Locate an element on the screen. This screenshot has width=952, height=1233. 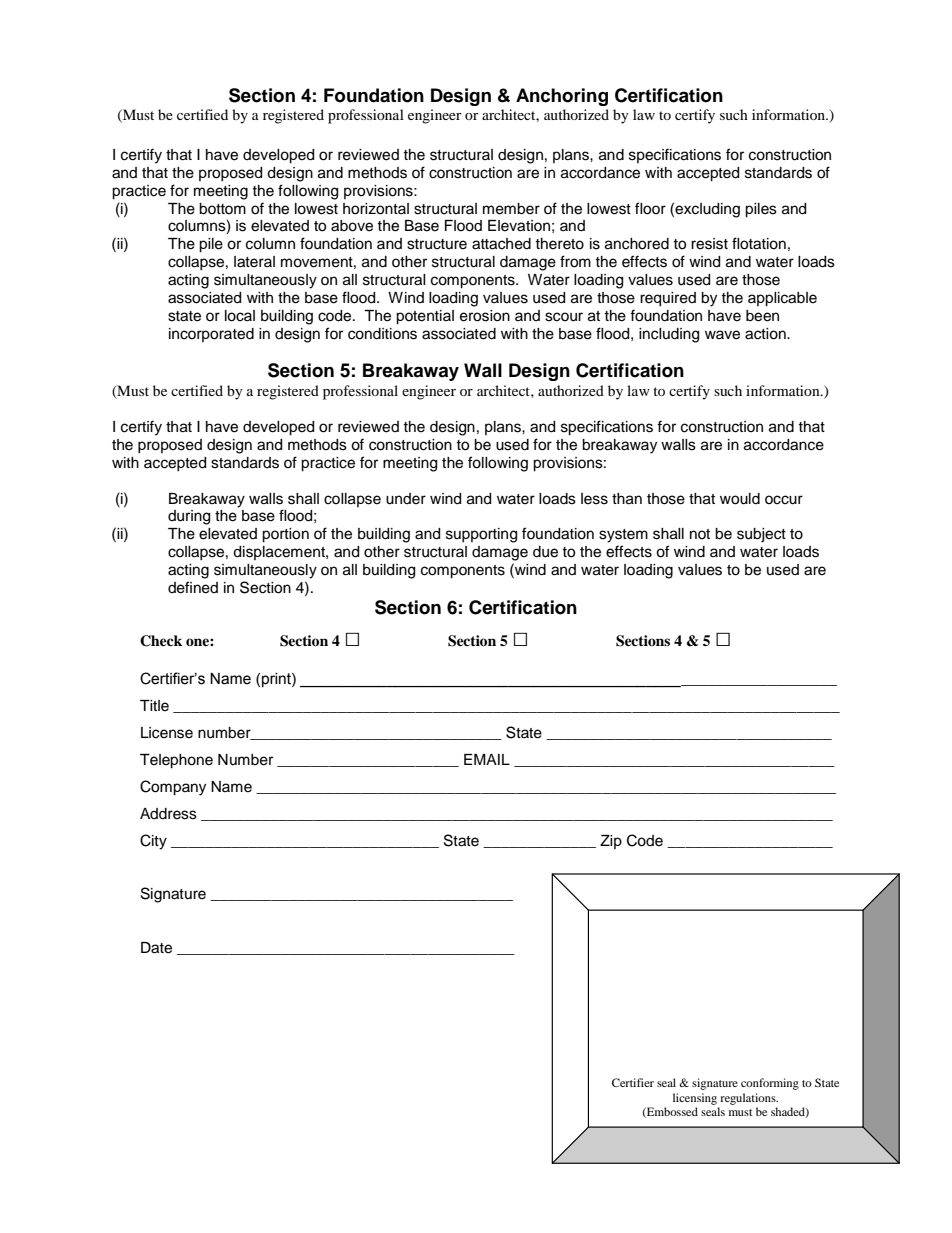
Anchoring is located at coordinates (562, 97).
